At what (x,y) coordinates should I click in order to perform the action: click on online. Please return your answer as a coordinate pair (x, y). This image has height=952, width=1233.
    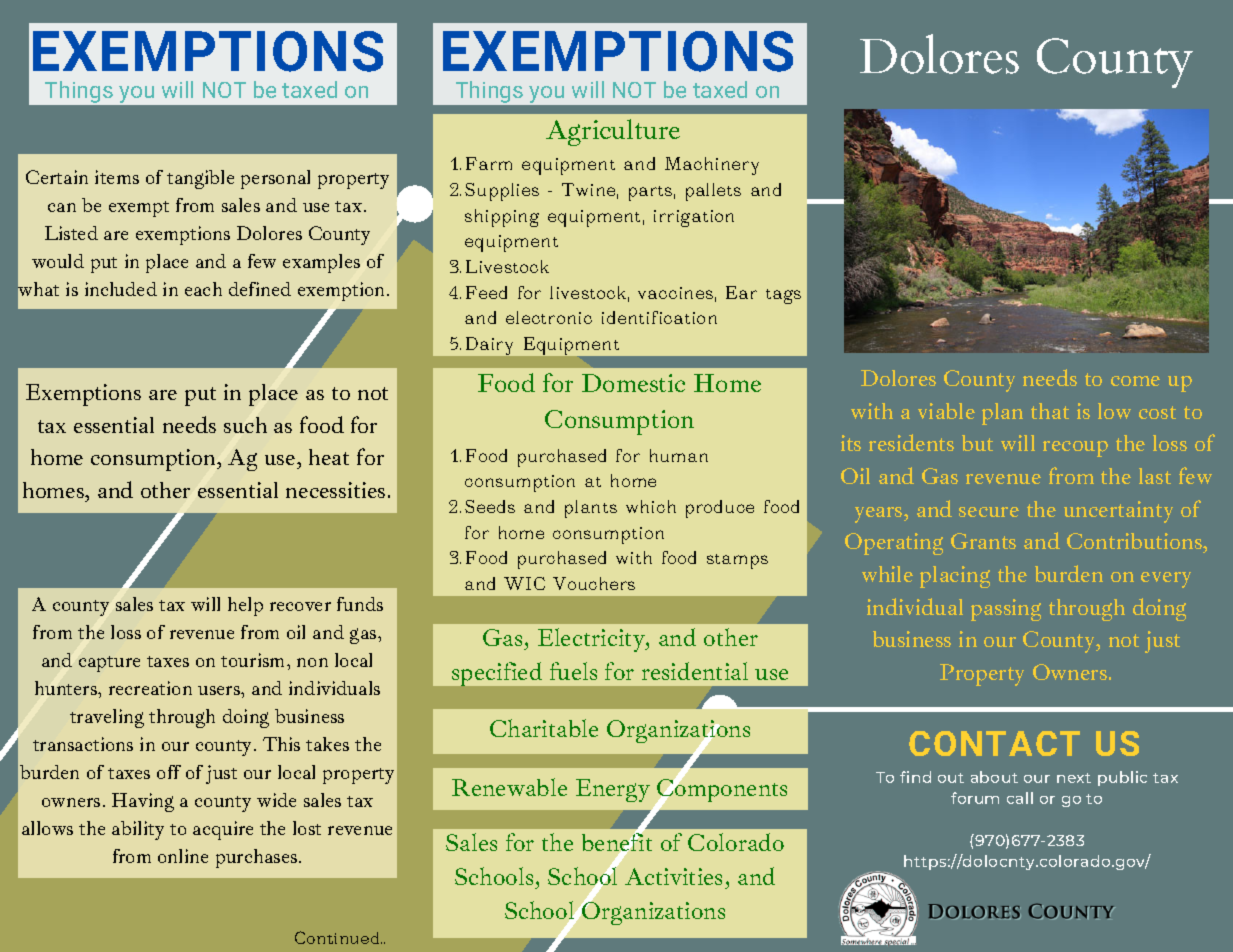
    Looking at the image, I should click on (183, 856).
